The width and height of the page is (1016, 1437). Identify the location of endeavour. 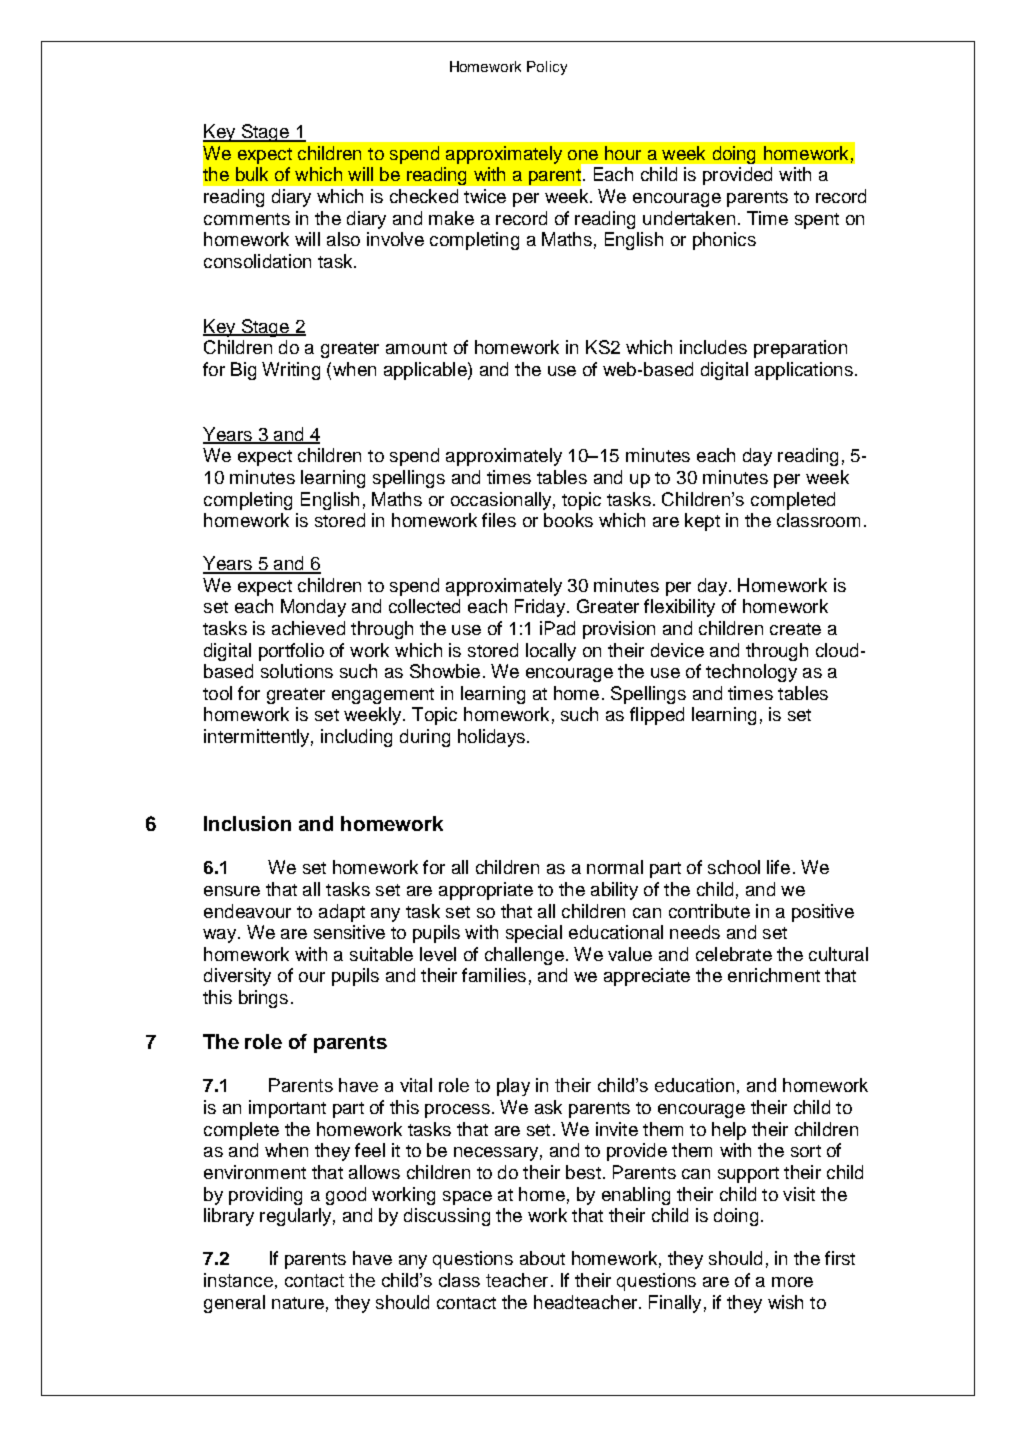
(247, 911).
